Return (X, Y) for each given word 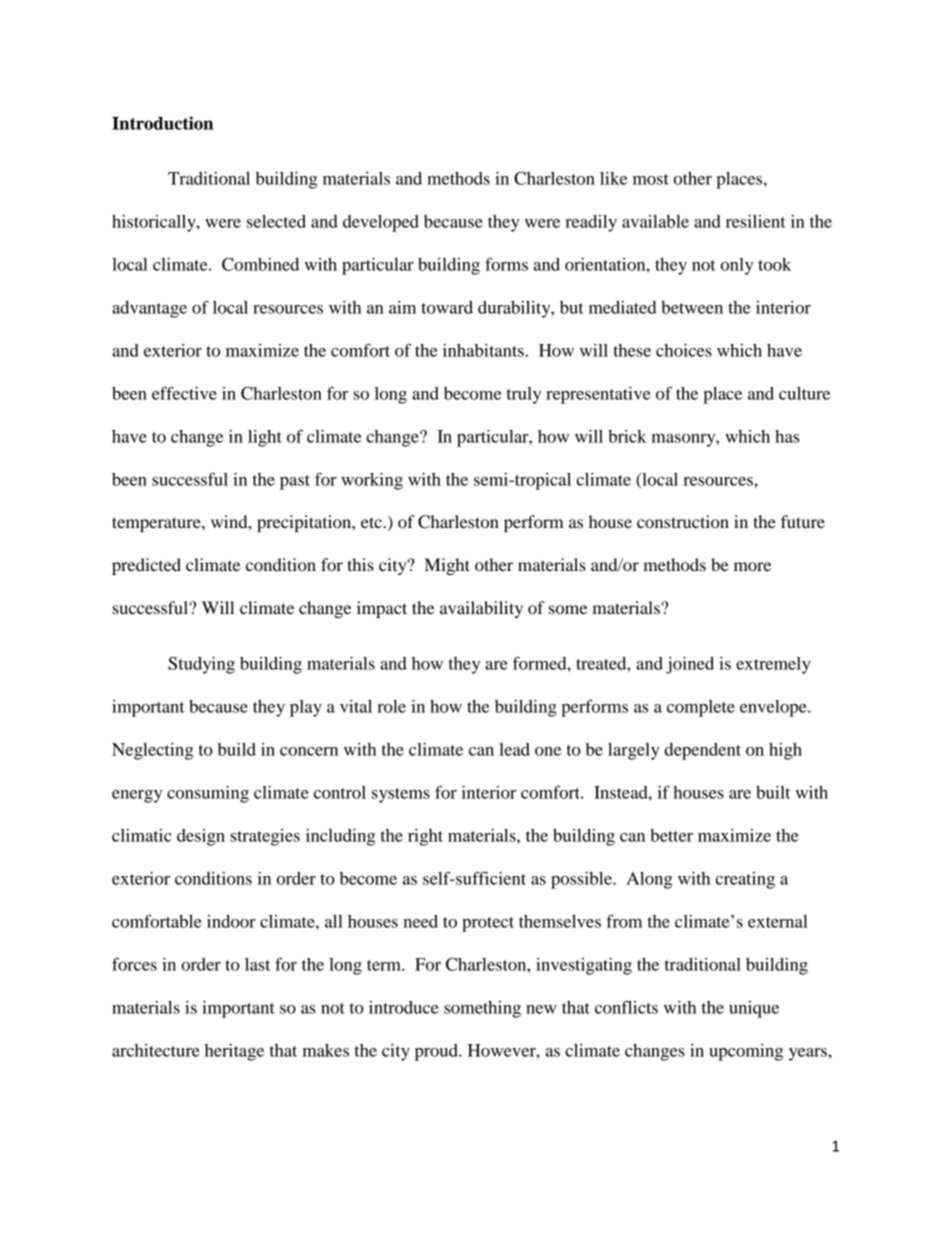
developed (381, 223)
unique (754, 1009)
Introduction (162, 123)
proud (437, 1052)
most (651, 179)
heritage (234, 1052)
